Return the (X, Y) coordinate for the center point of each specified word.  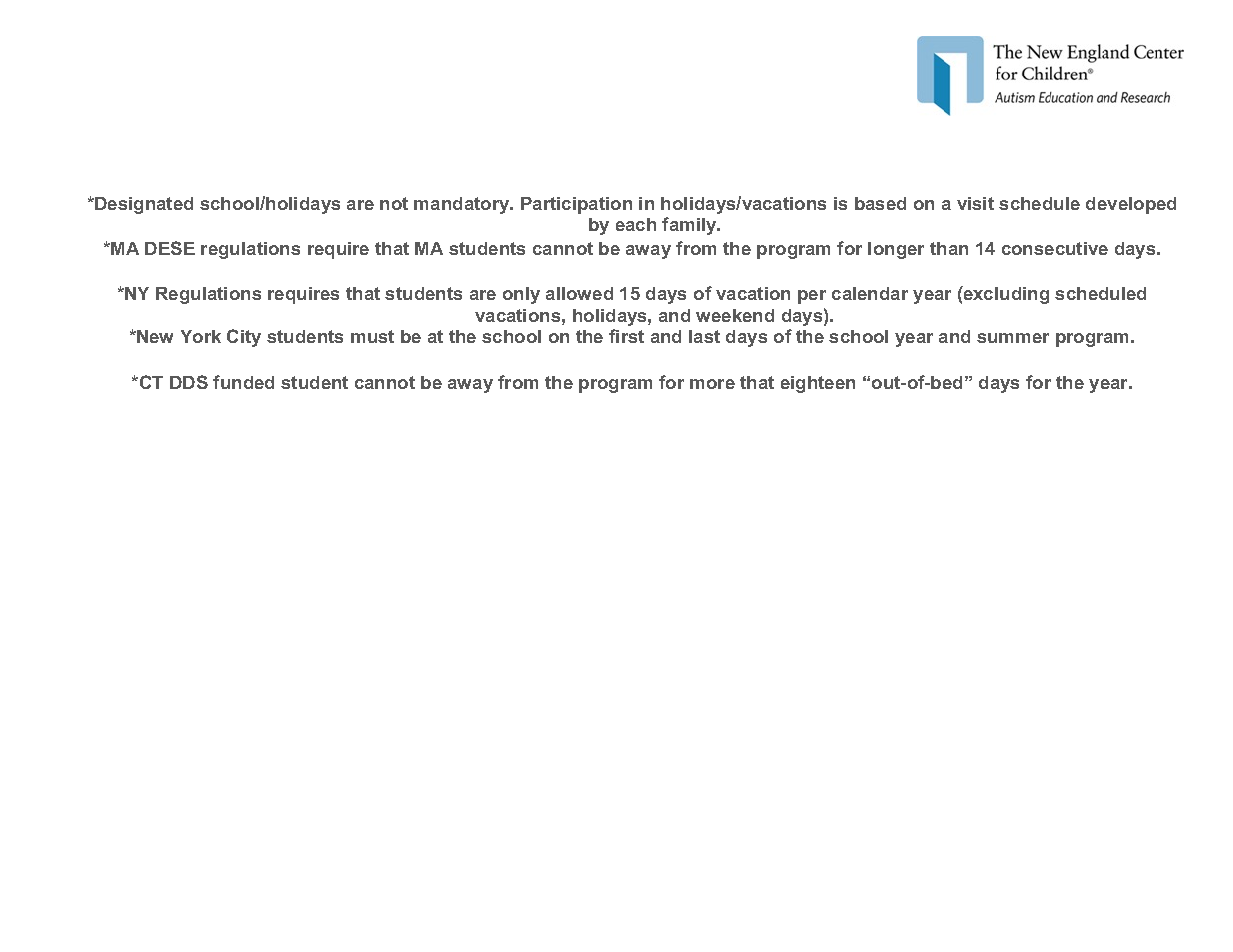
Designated (143, 205)
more (712, 384)
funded (243, 382)
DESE (170, 248)
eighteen (818, 384)
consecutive (1055, 248)
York (201, 336)
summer (1013, 338)
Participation (576, 205)
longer (896, 250)
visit (975, 203)
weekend (735, 315)
